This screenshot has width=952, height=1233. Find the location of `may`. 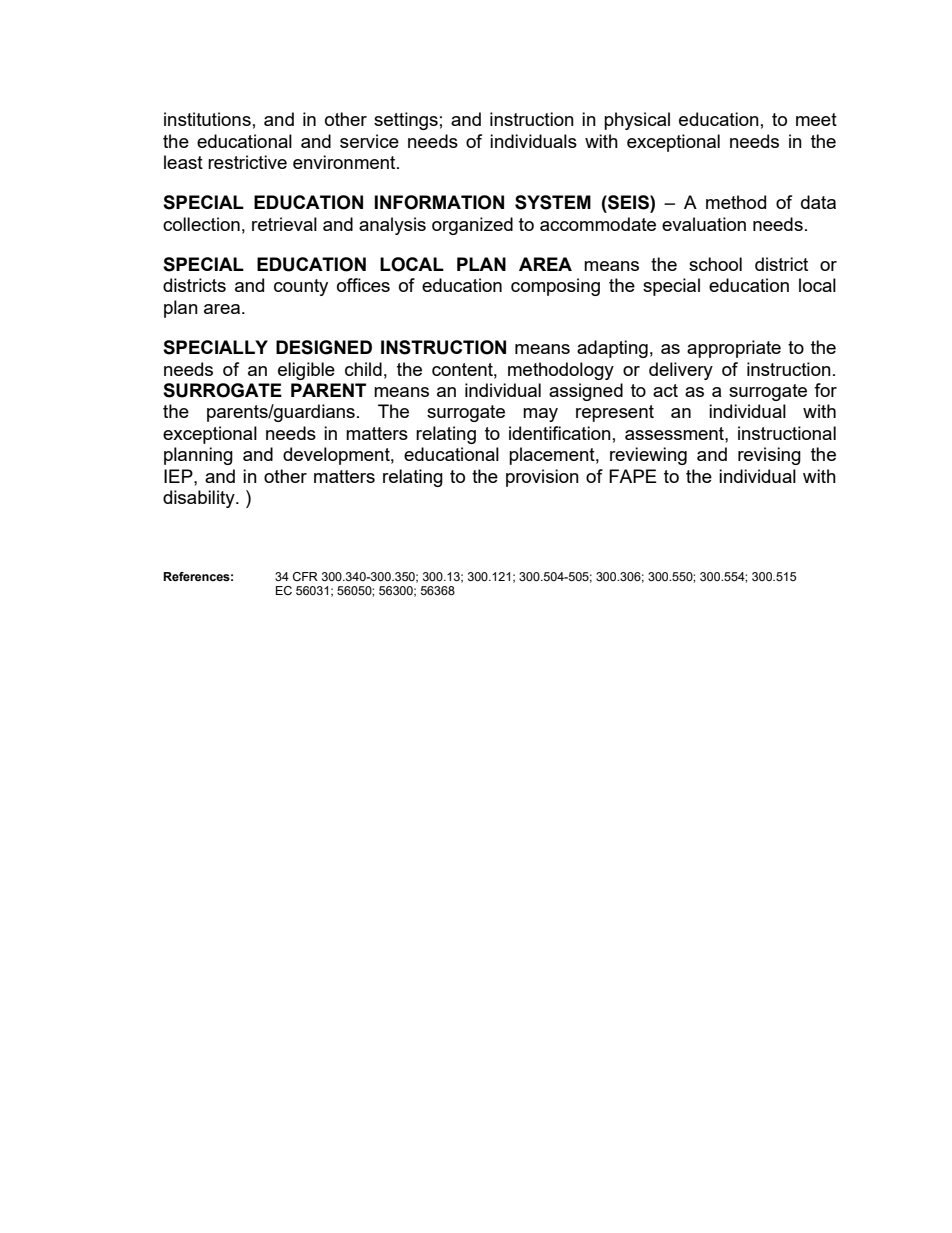

may is located at coordinates (540, 415).
